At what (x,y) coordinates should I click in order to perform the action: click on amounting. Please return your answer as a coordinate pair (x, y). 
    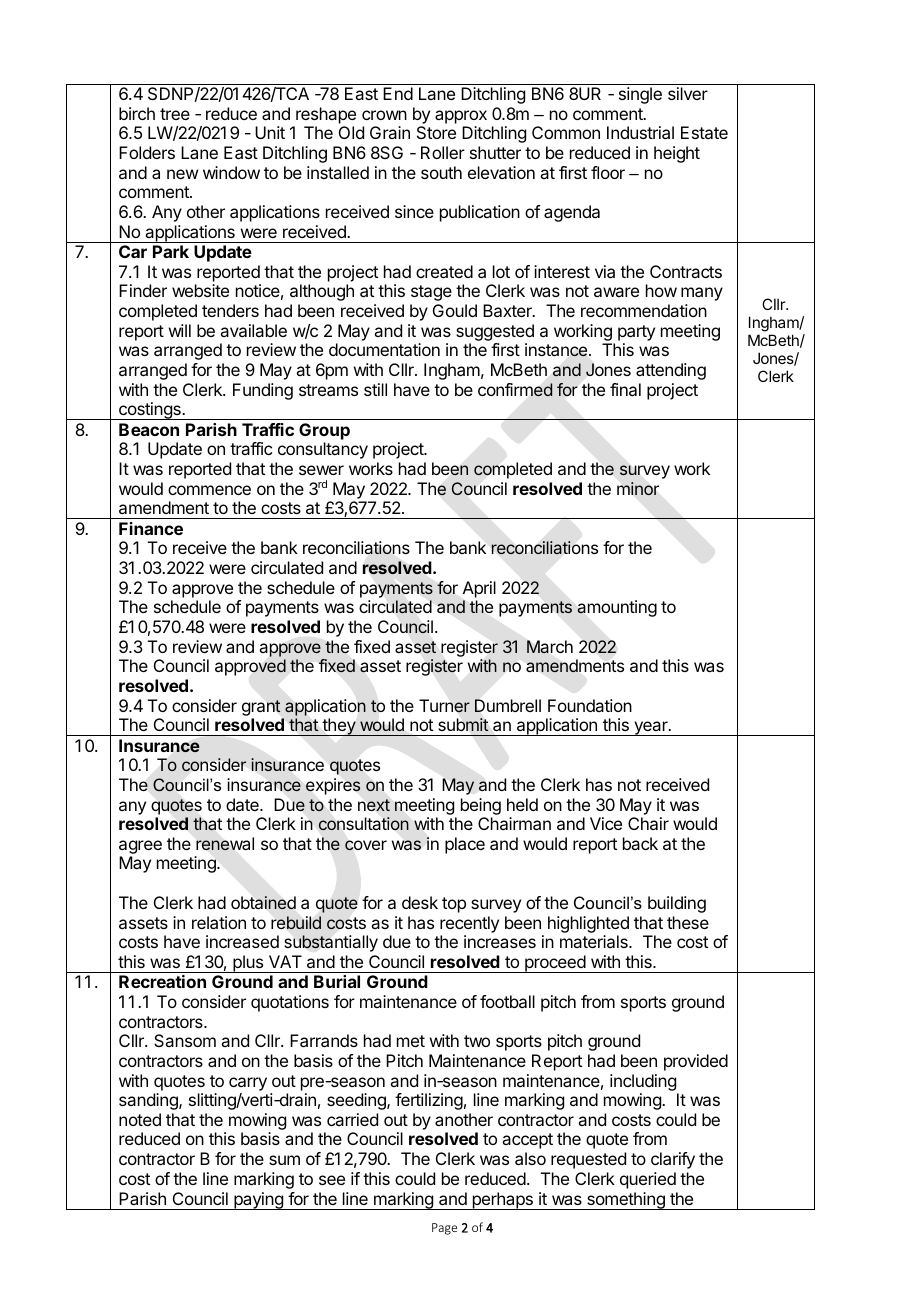
    Looking at the image, I should click on (617, 608).
